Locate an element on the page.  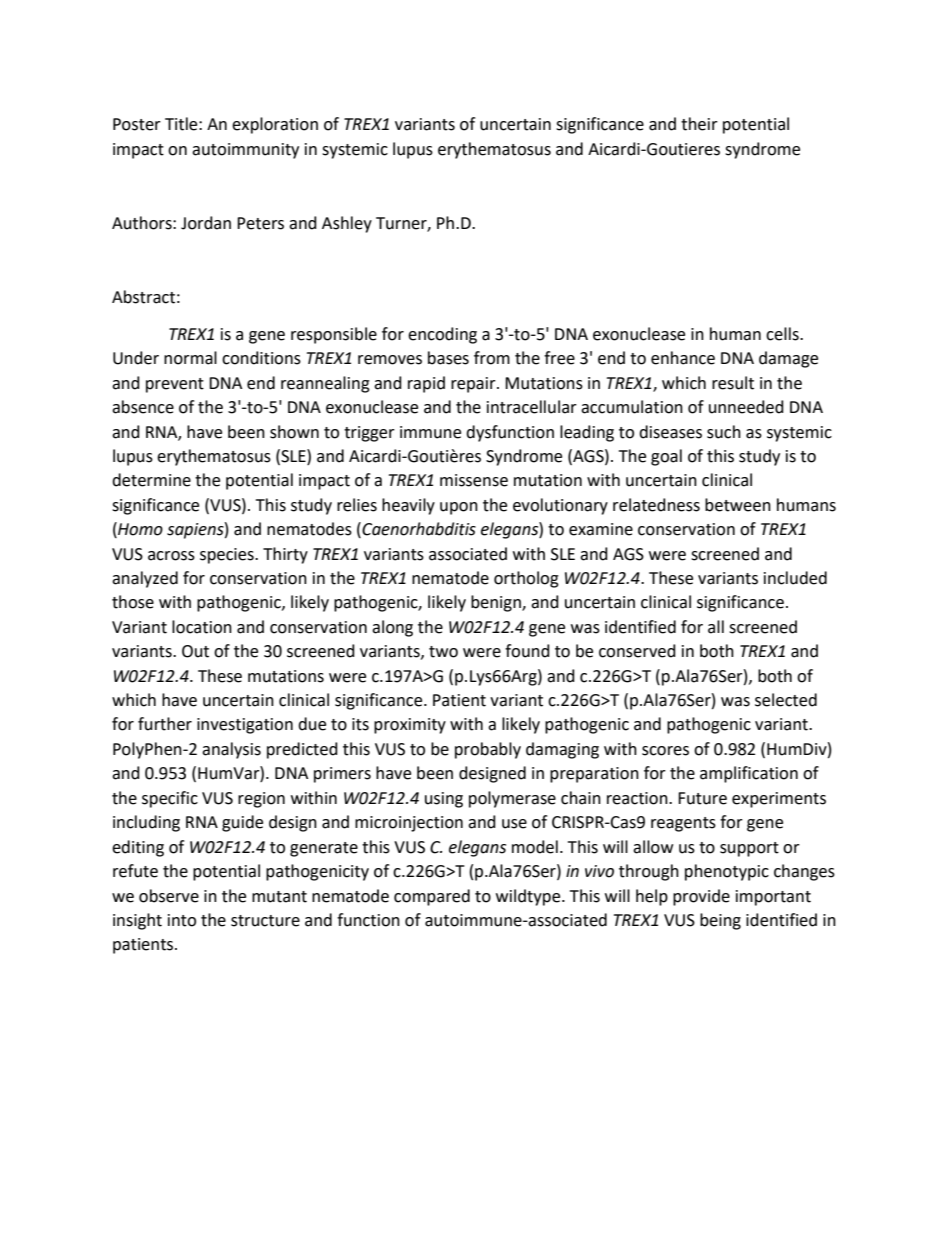
location is located at coordinates (202, 627).
